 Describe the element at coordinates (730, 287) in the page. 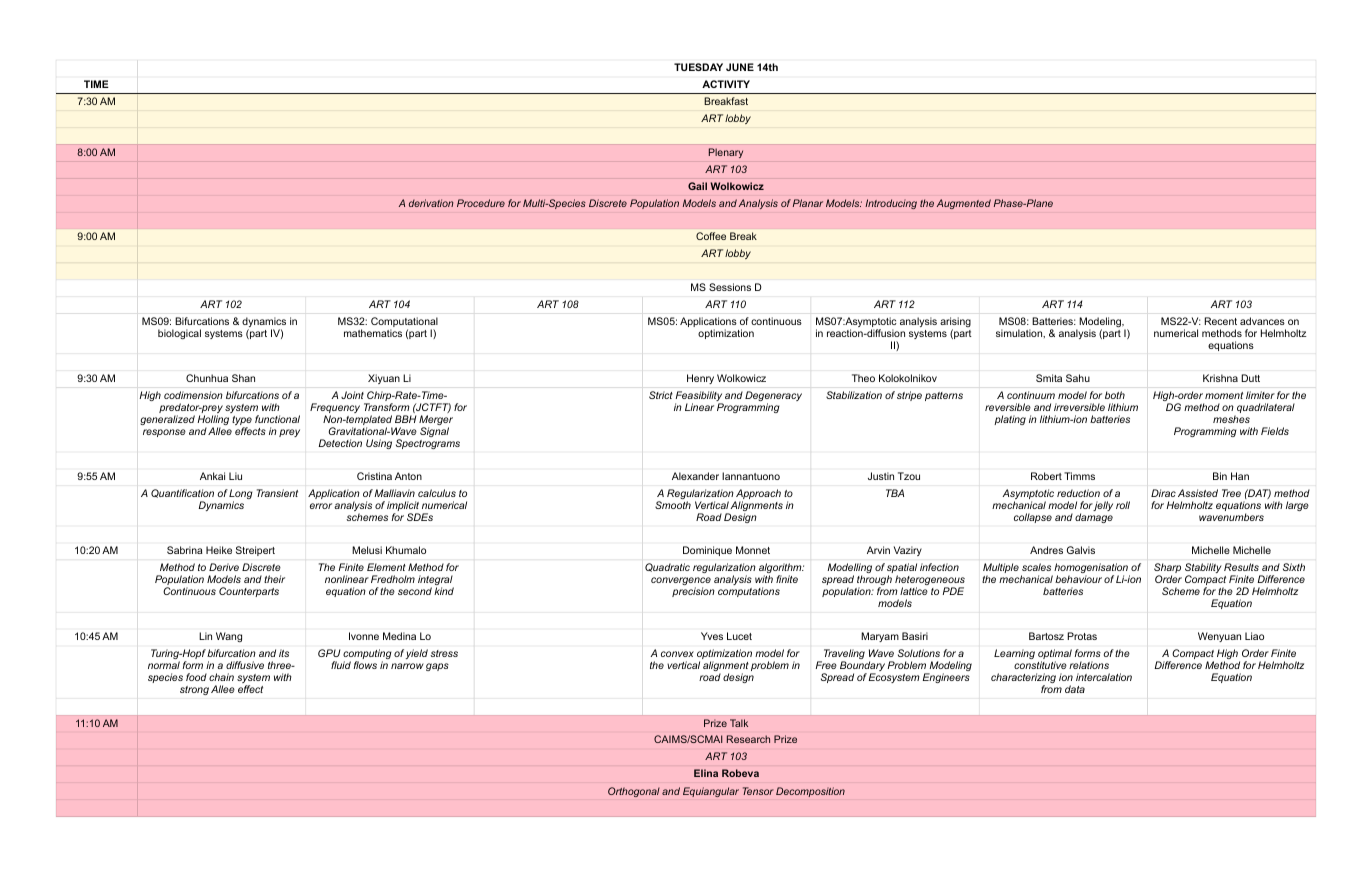

I see `Sessions` at that location.
